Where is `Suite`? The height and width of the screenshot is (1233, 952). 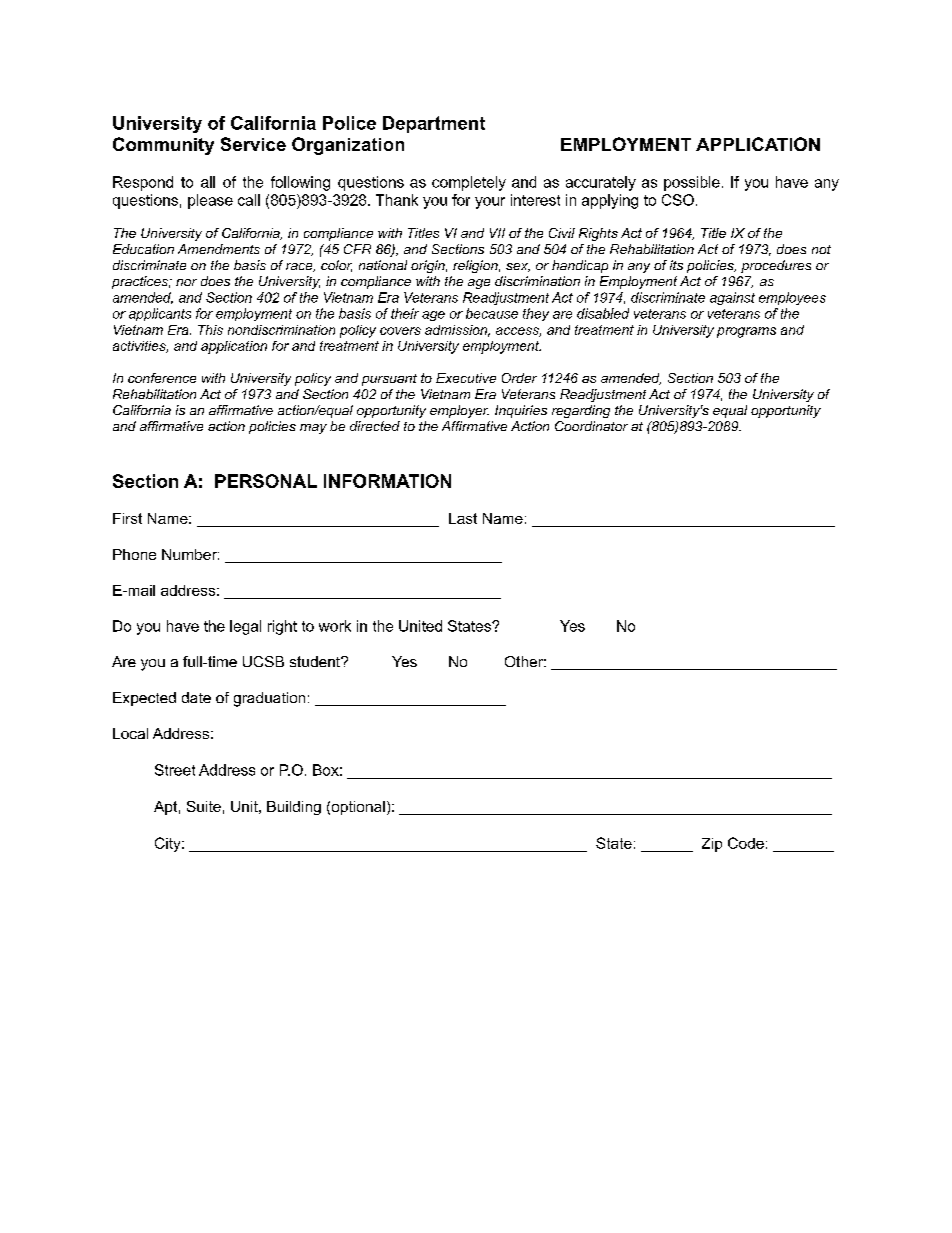
Suite is located at coordinates (204, 806).
